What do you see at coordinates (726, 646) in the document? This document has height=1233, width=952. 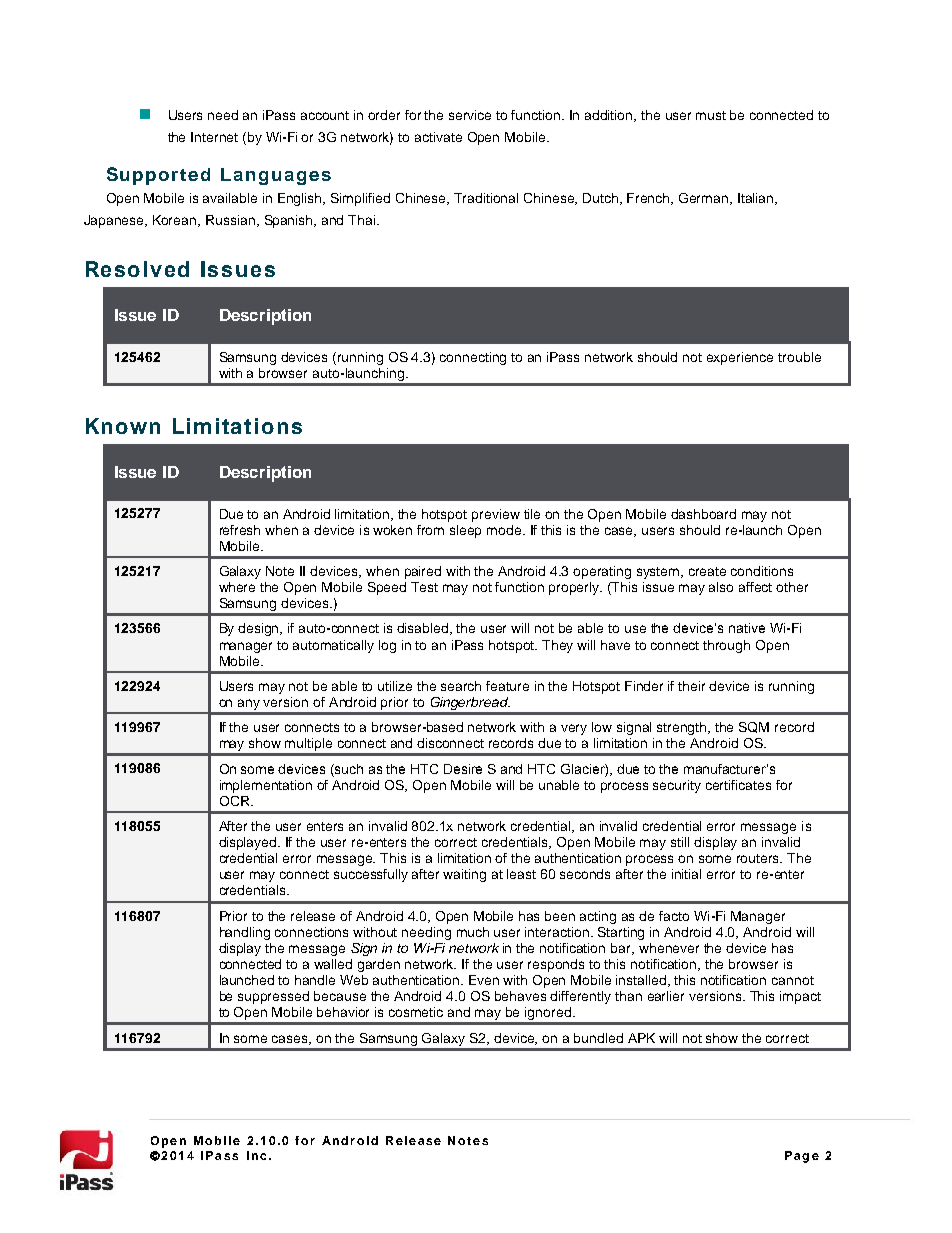 I see `through` at bounding box center [726, 646].
